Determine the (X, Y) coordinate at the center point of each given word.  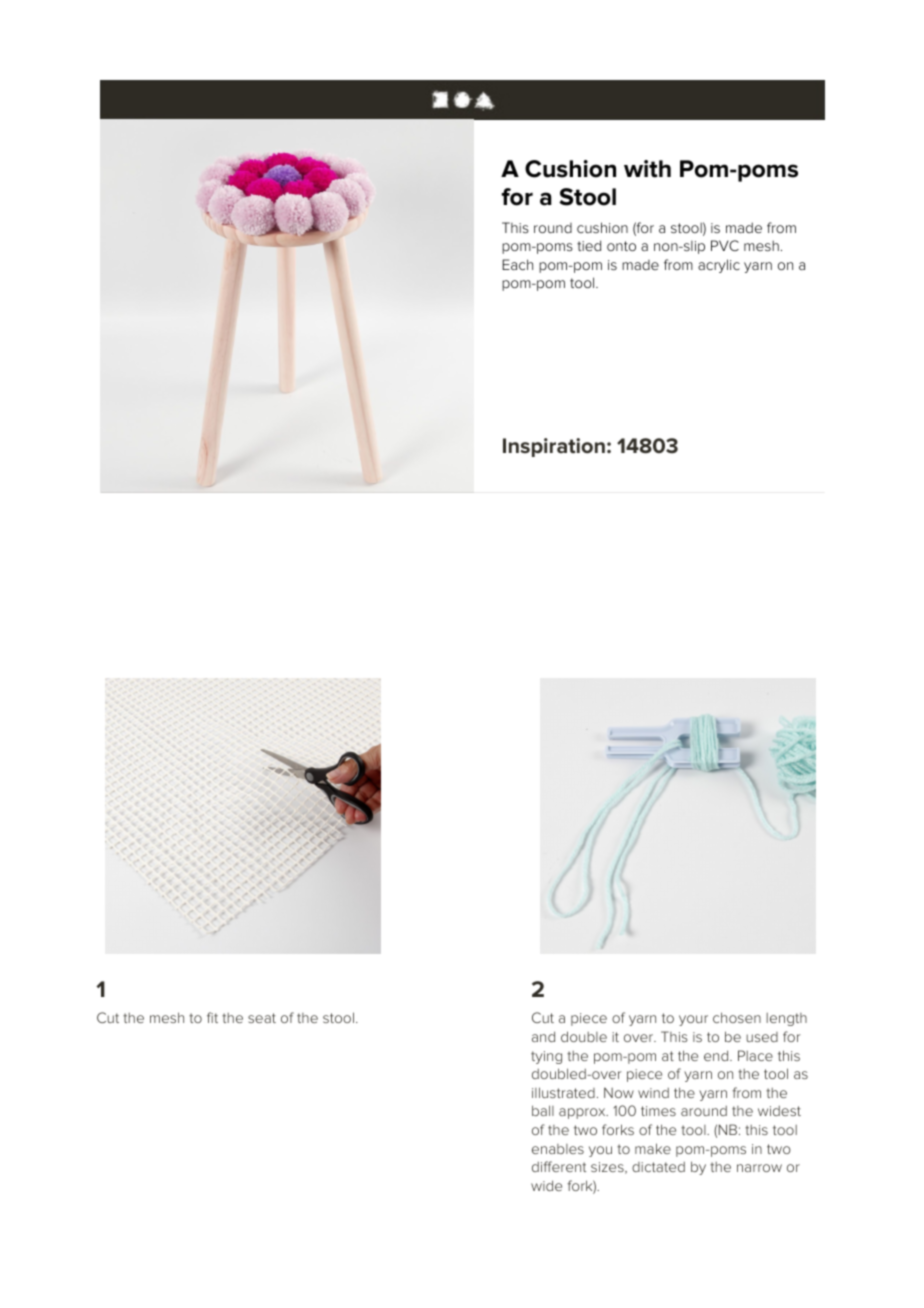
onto (621, 246)
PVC (725, 245)
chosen (737, 1017)
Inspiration (554, 447)
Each (517, 264)
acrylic (719, 266)
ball (543, 1110)
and (543, 1036)
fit (212, 1017)
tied (589, 245)
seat (262, 1018)
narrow (759, 1168)
